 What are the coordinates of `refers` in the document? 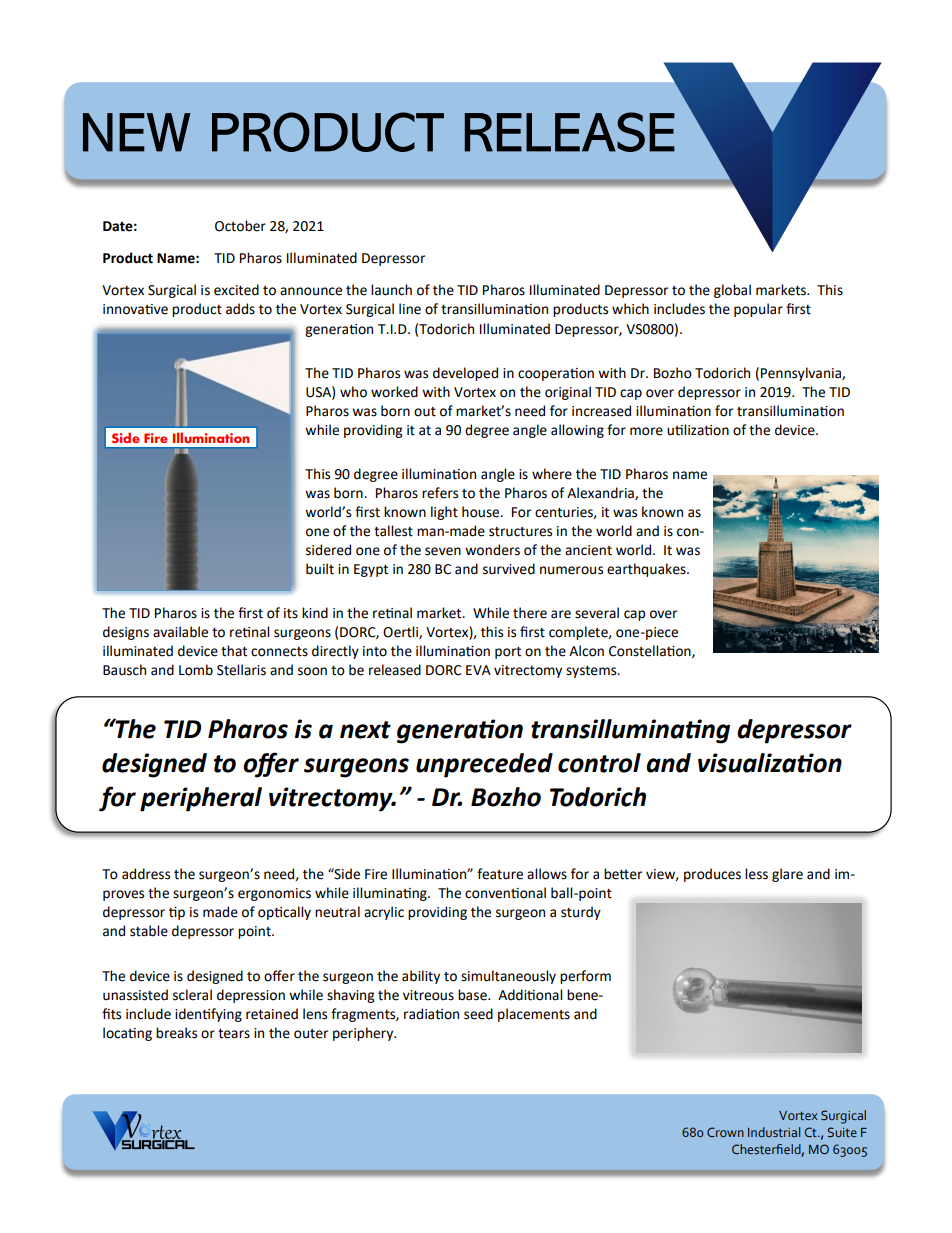 It's located at (440, 493).
